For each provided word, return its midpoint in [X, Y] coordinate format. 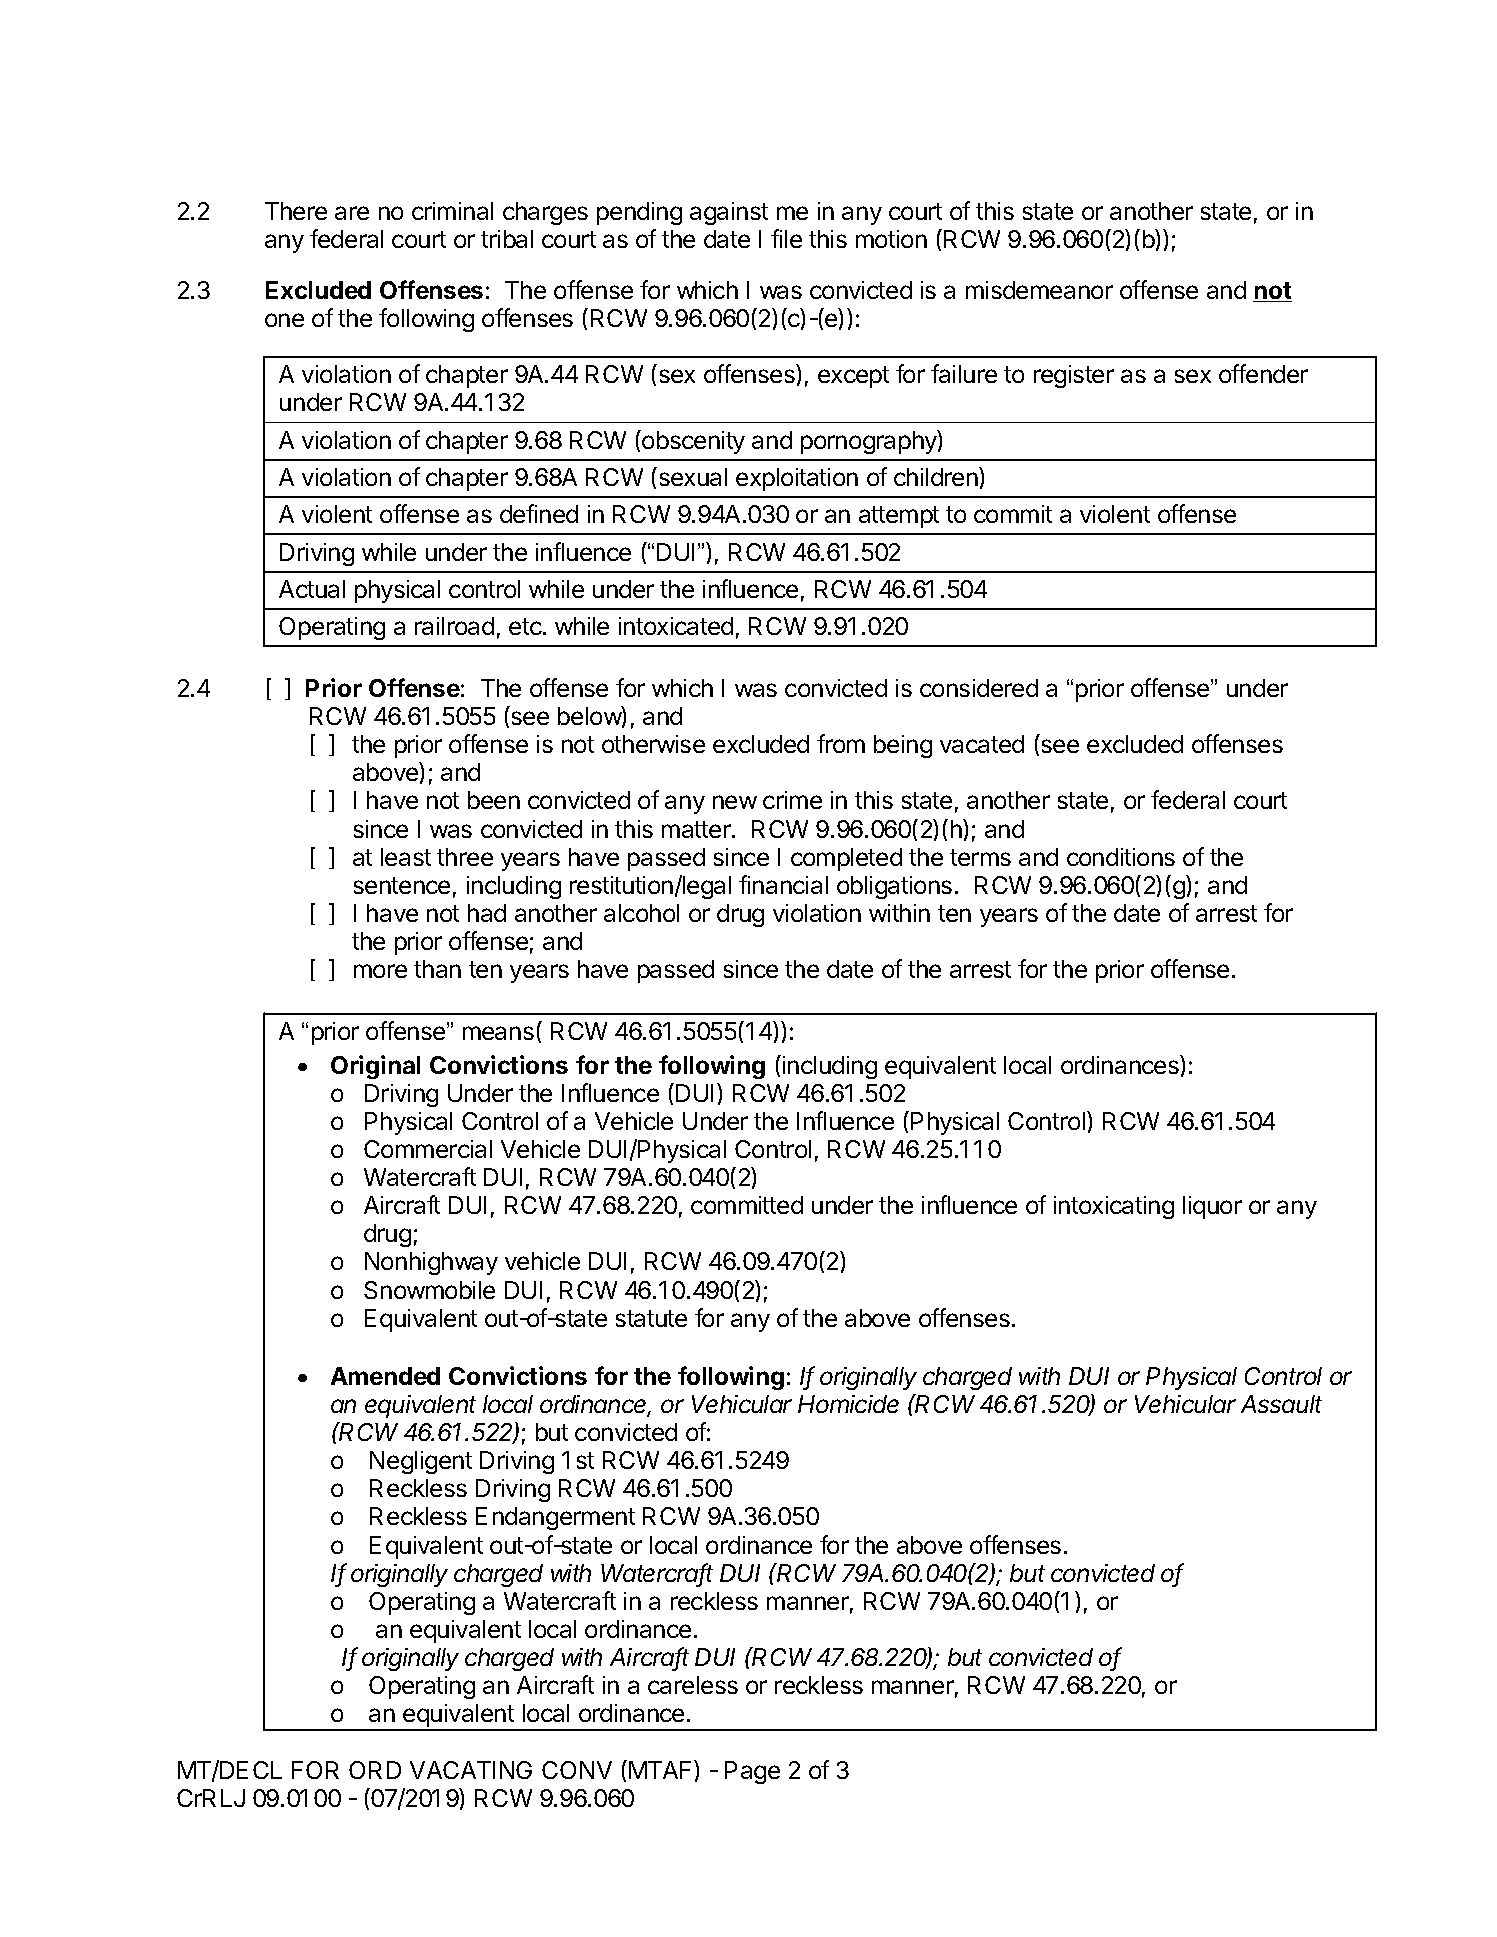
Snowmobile [429, 1290]
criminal [452, 211]
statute [651, 1318]
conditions [1121, 857]
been [494, 800]
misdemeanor [1039, 290]
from [841, 743]
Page [752, 1772]
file [786, 238]
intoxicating [1114, 1207]
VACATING [471, 1770]
